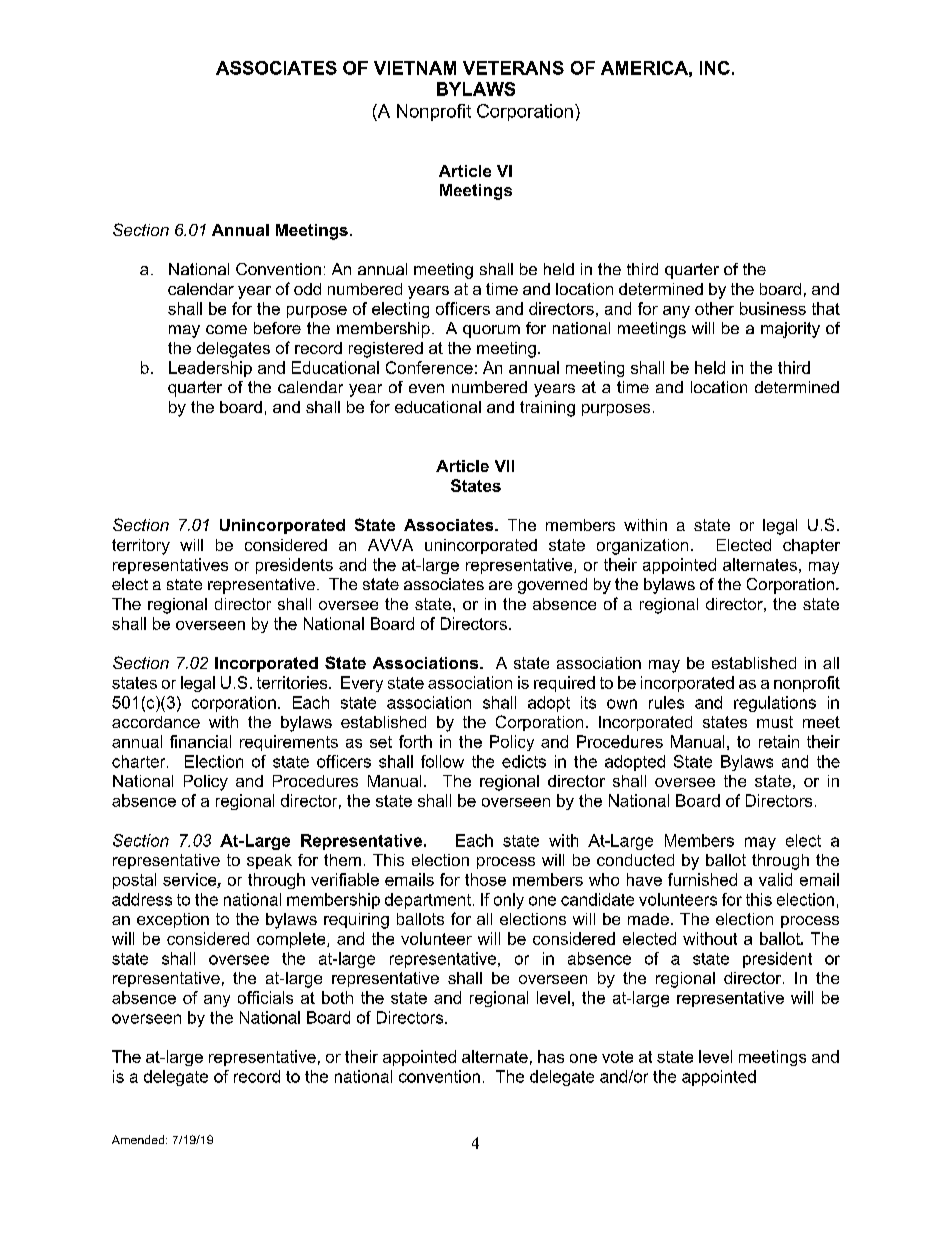 Image resolution: width=952 pixels, height=1233 pixels. Describe the element at coordinates (811, 546) in the screenshot. I see `chapter` at that location.
